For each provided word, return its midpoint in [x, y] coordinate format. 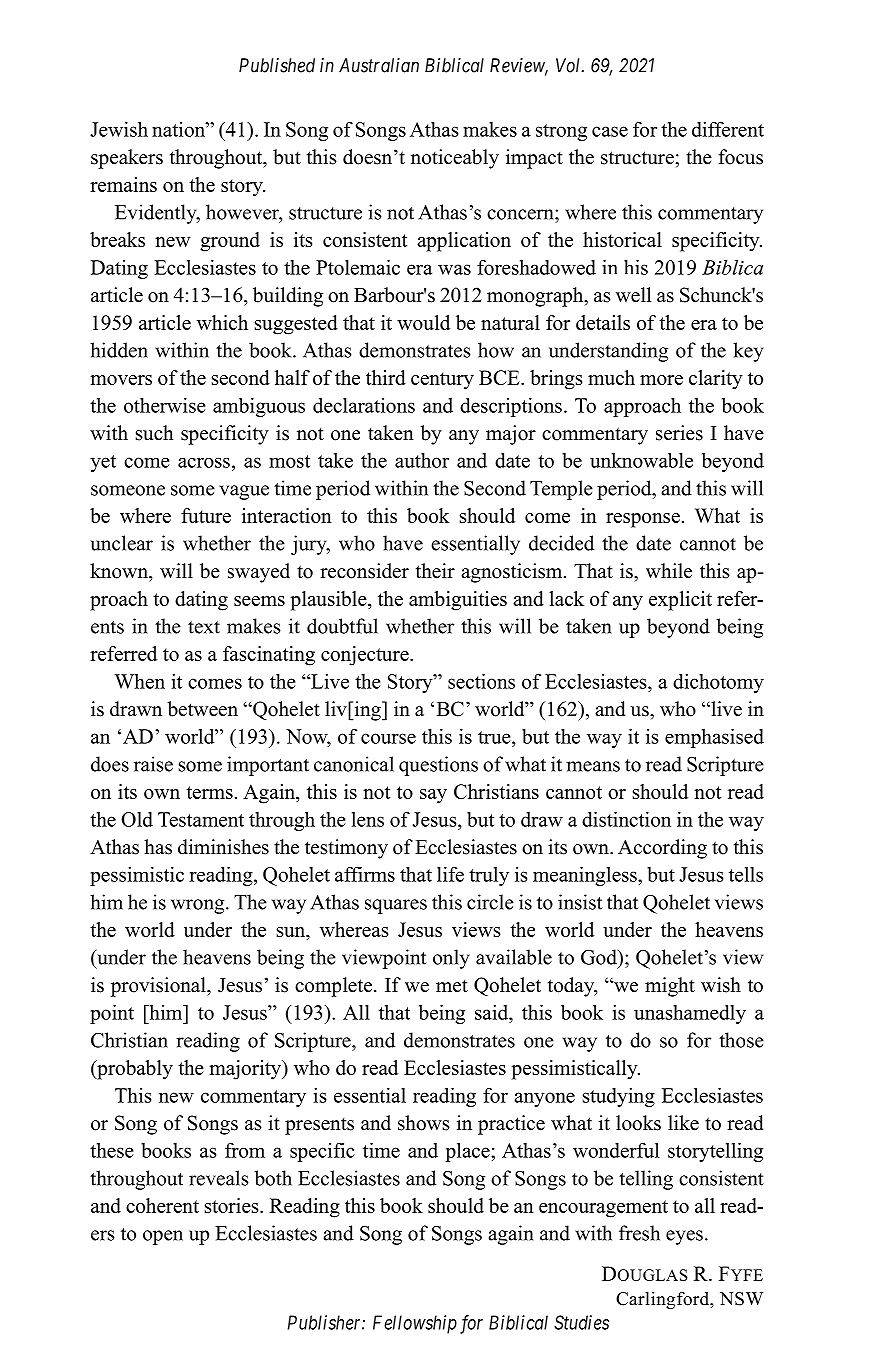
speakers [127, 159]
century [442, 381]
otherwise [165, 405]
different [728, 129]
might [670, 987]
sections [481, 681]
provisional [159, 987]
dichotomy [718, 683]
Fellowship [415, 1324]
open [163, 1237]
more [661, 380]
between [202, 709]
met [452, 986]
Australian [379, 65]
